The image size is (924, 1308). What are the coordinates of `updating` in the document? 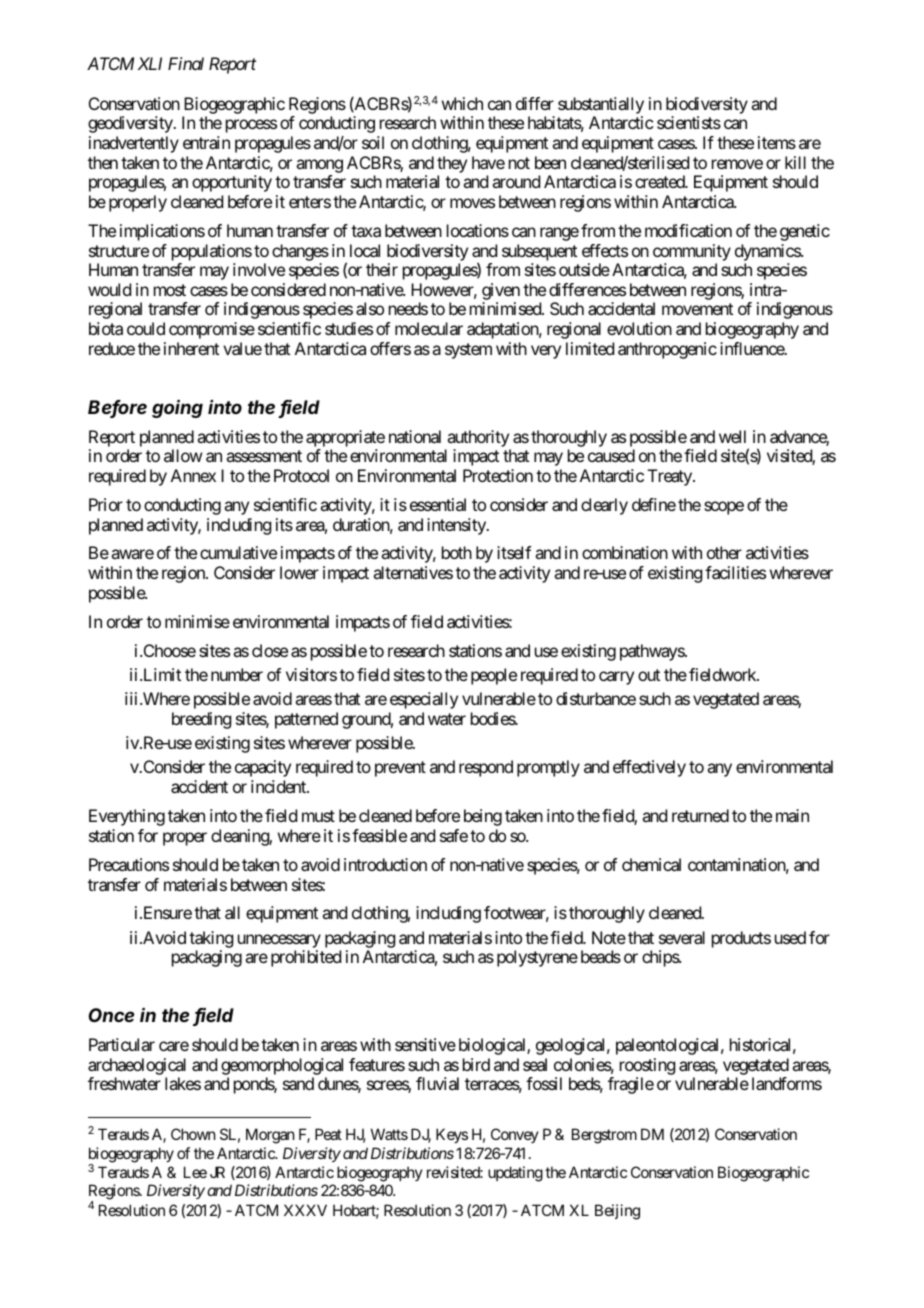 It's located at (515, 1174).
